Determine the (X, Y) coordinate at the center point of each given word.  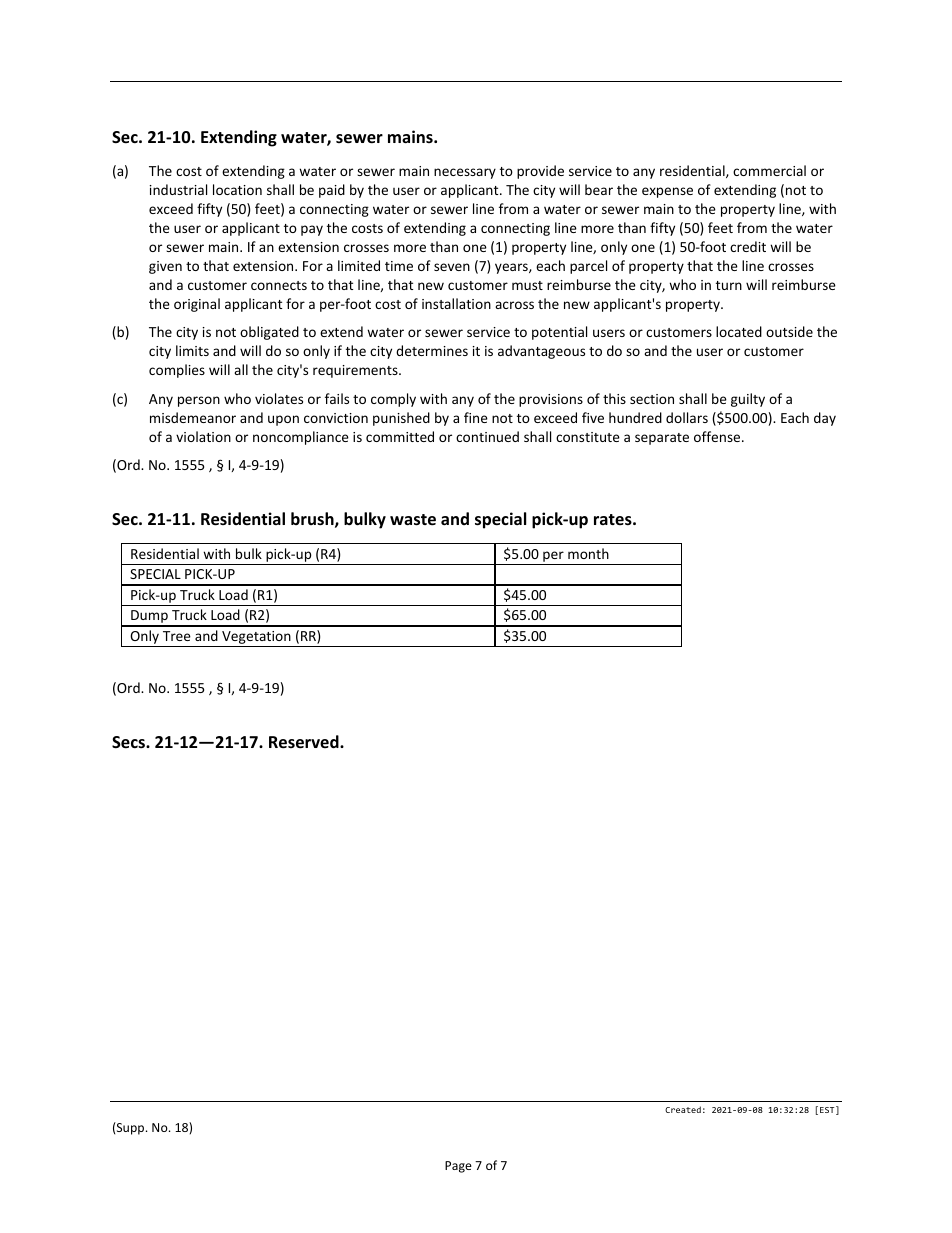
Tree (177, 636)
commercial (769, 170)
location (237, 189)
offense (718, 436)
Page (458, 1167)
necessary (465, 173)
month (588, 553)
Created (683, 1109)
